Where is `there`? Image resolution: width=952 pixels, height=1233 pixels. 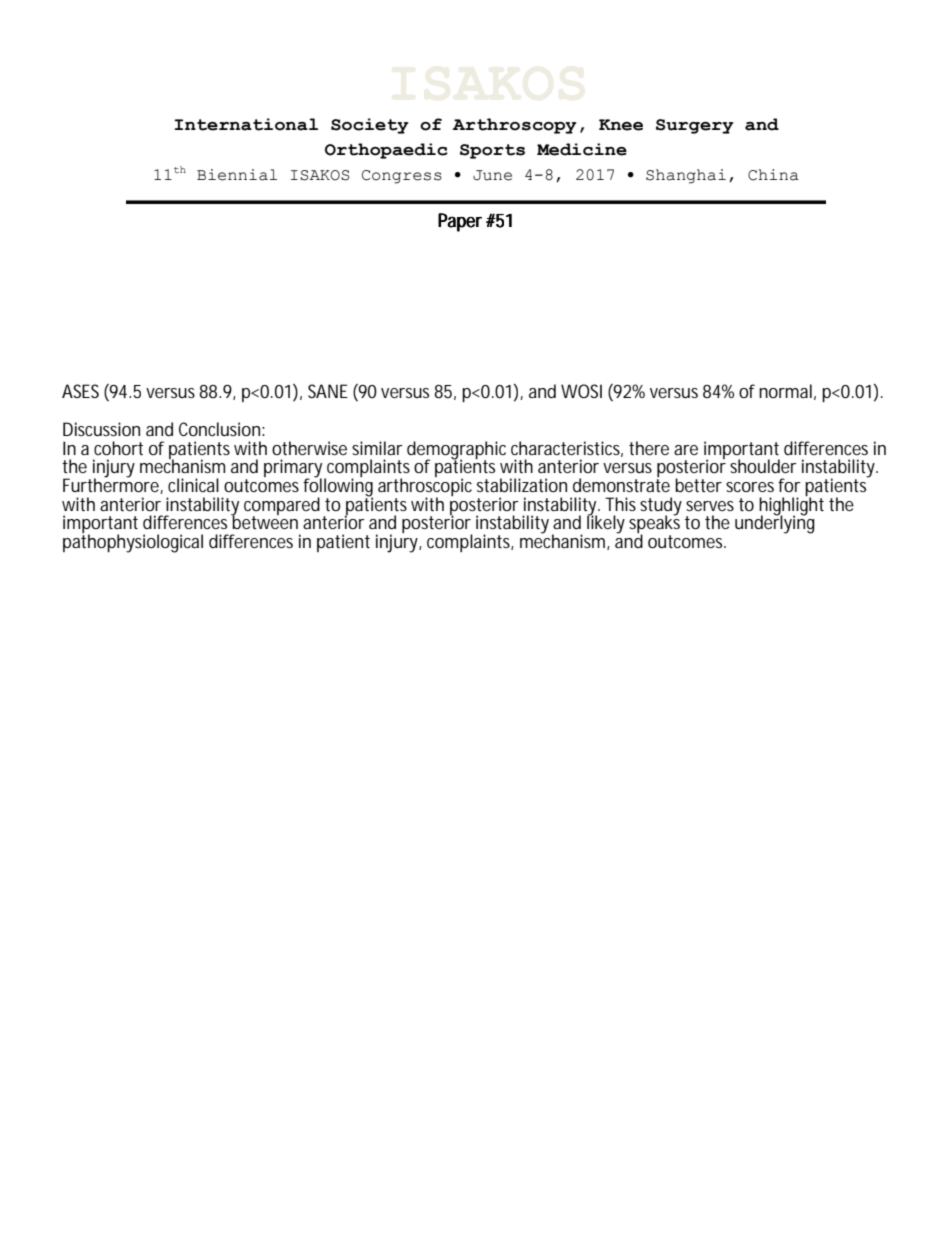
there is located at coordinates (649, 448).
